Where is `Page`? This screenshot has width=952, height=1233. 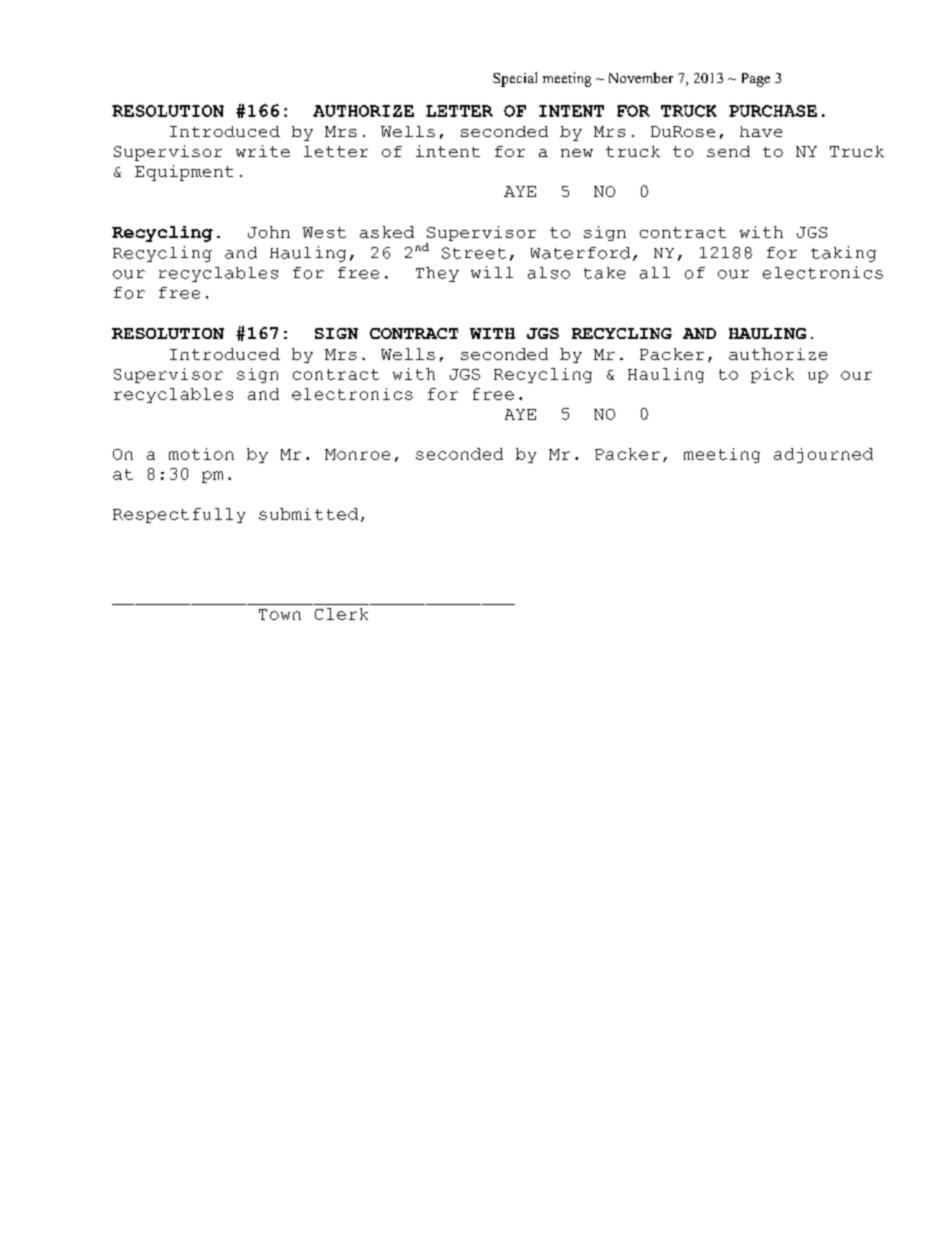 Page is located at coordinates (756, 80).
